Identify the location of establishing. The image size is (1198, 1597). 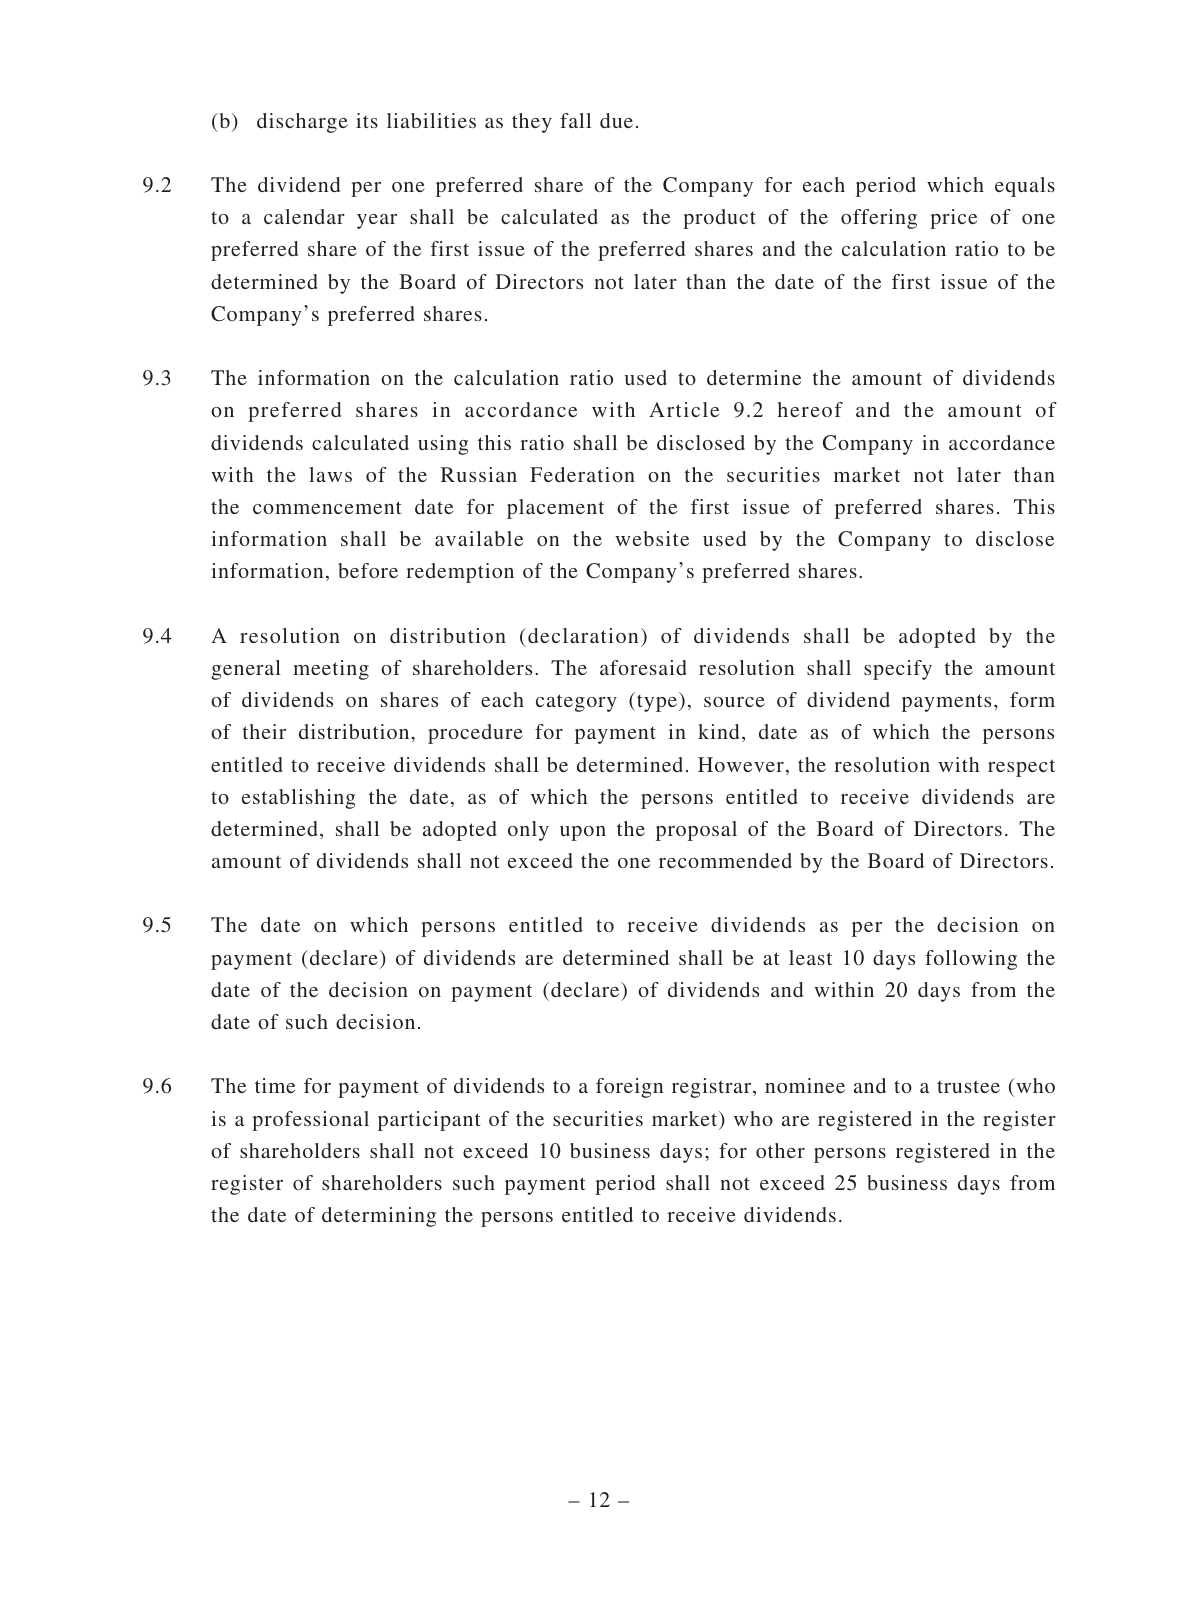
(298, 799).
